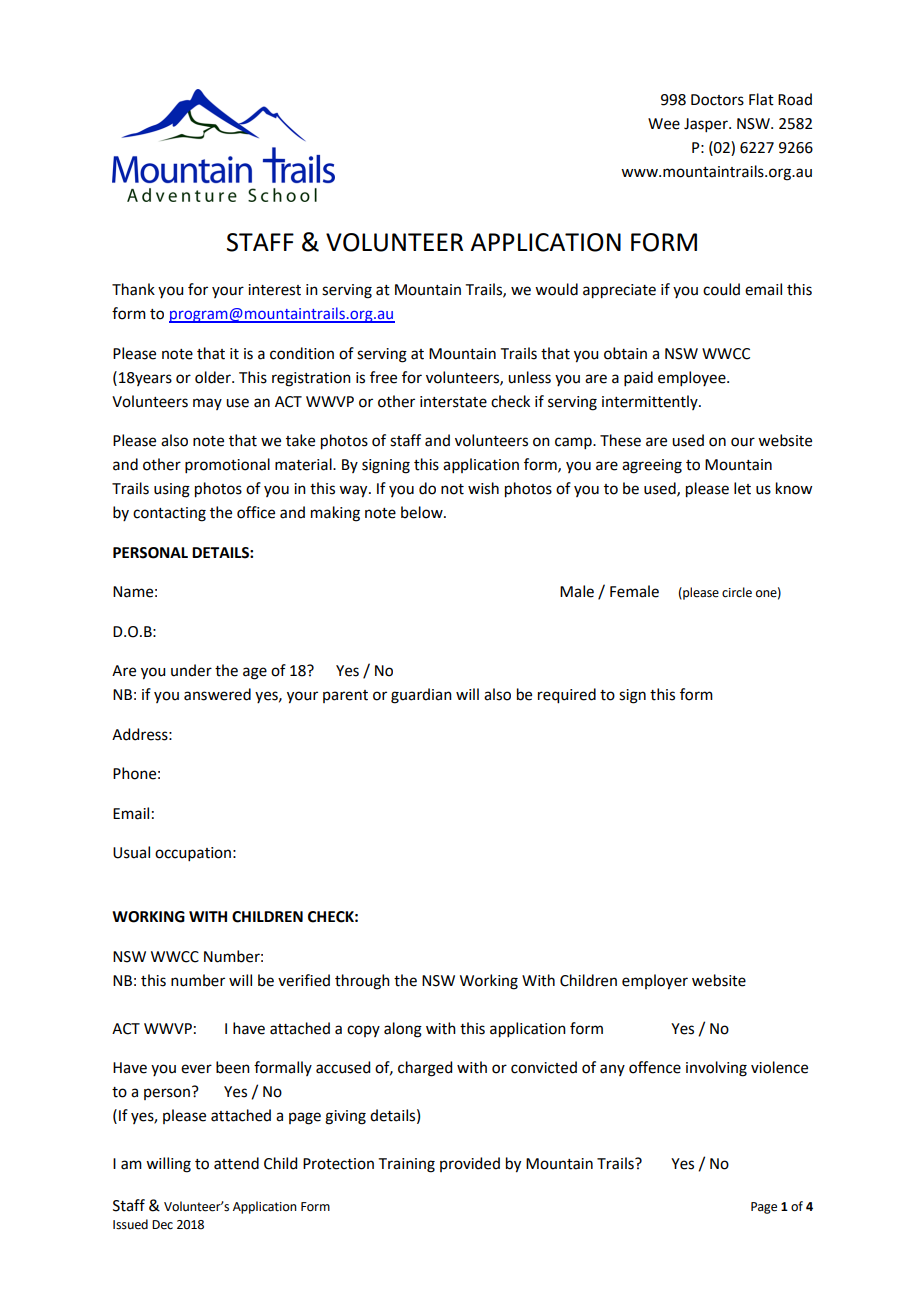  I want to click on Jasper, so click(707, 125).
